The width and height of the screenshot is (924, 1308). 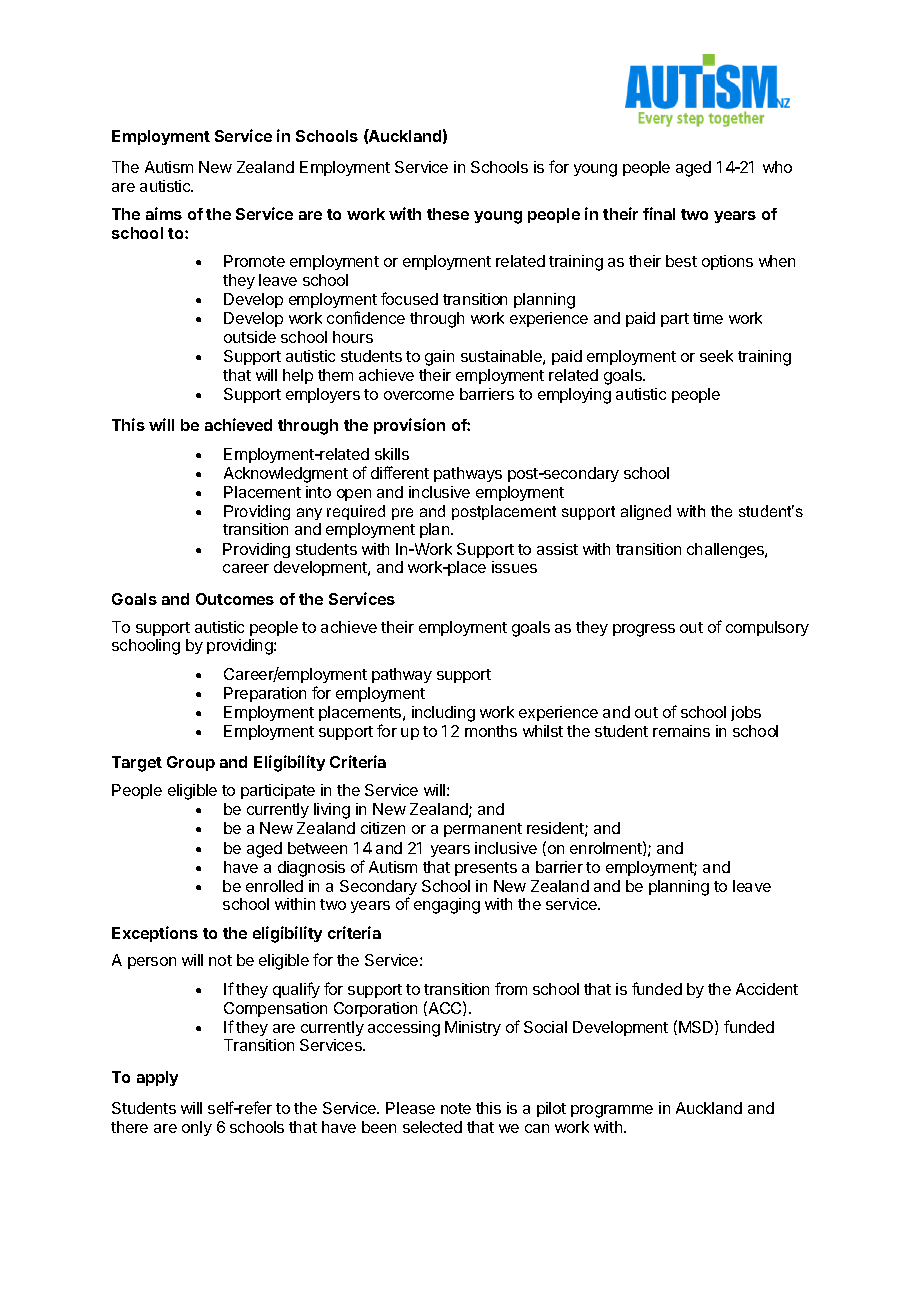 I want to click on including, so click(x=443, y=714).
